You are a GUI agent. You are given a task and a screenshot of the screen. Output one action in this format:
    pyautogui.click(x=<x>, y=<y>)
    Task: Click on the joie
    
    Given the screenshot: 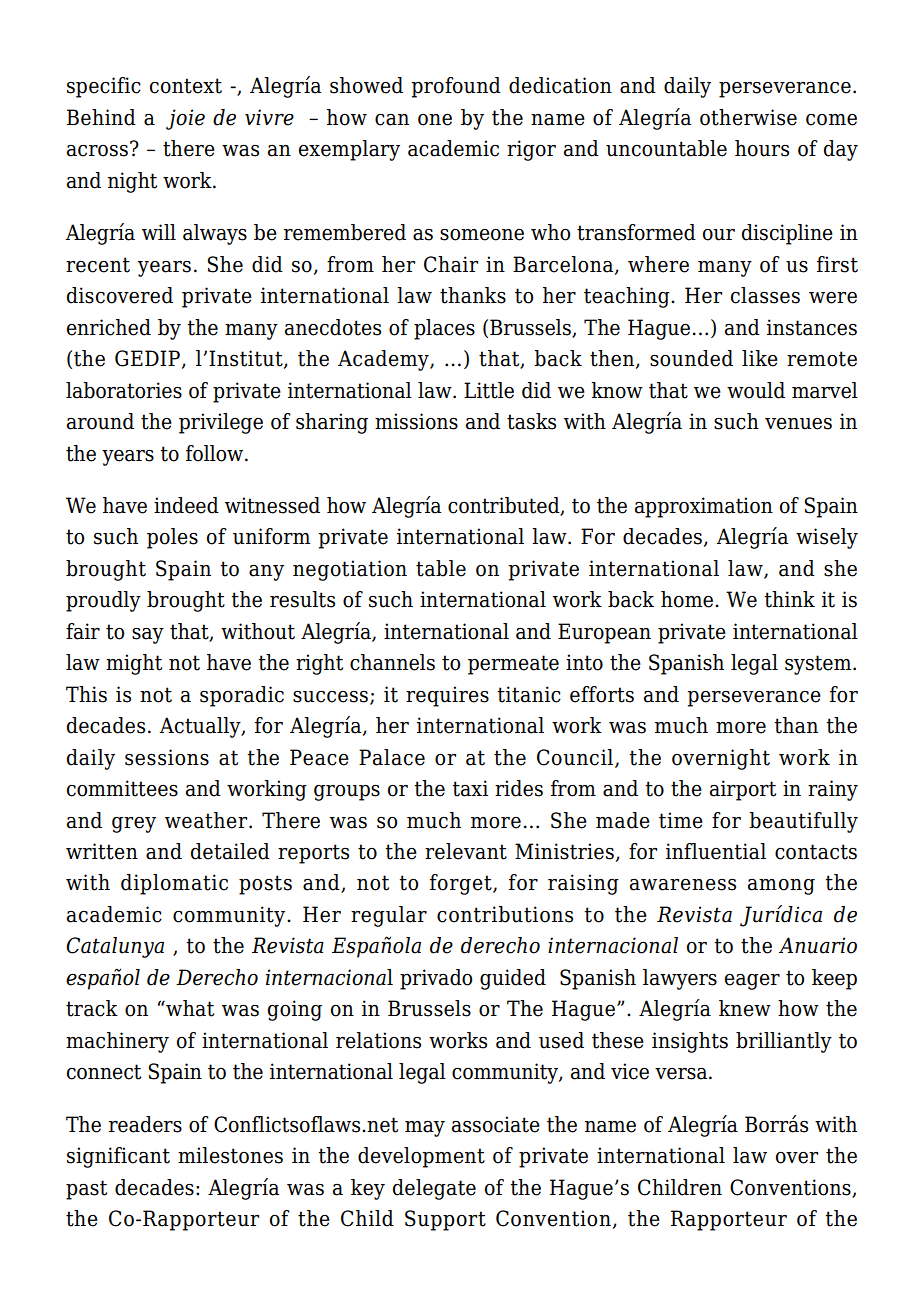 What is the action you would take?
    pyautogui.click(x=185, y=119)
